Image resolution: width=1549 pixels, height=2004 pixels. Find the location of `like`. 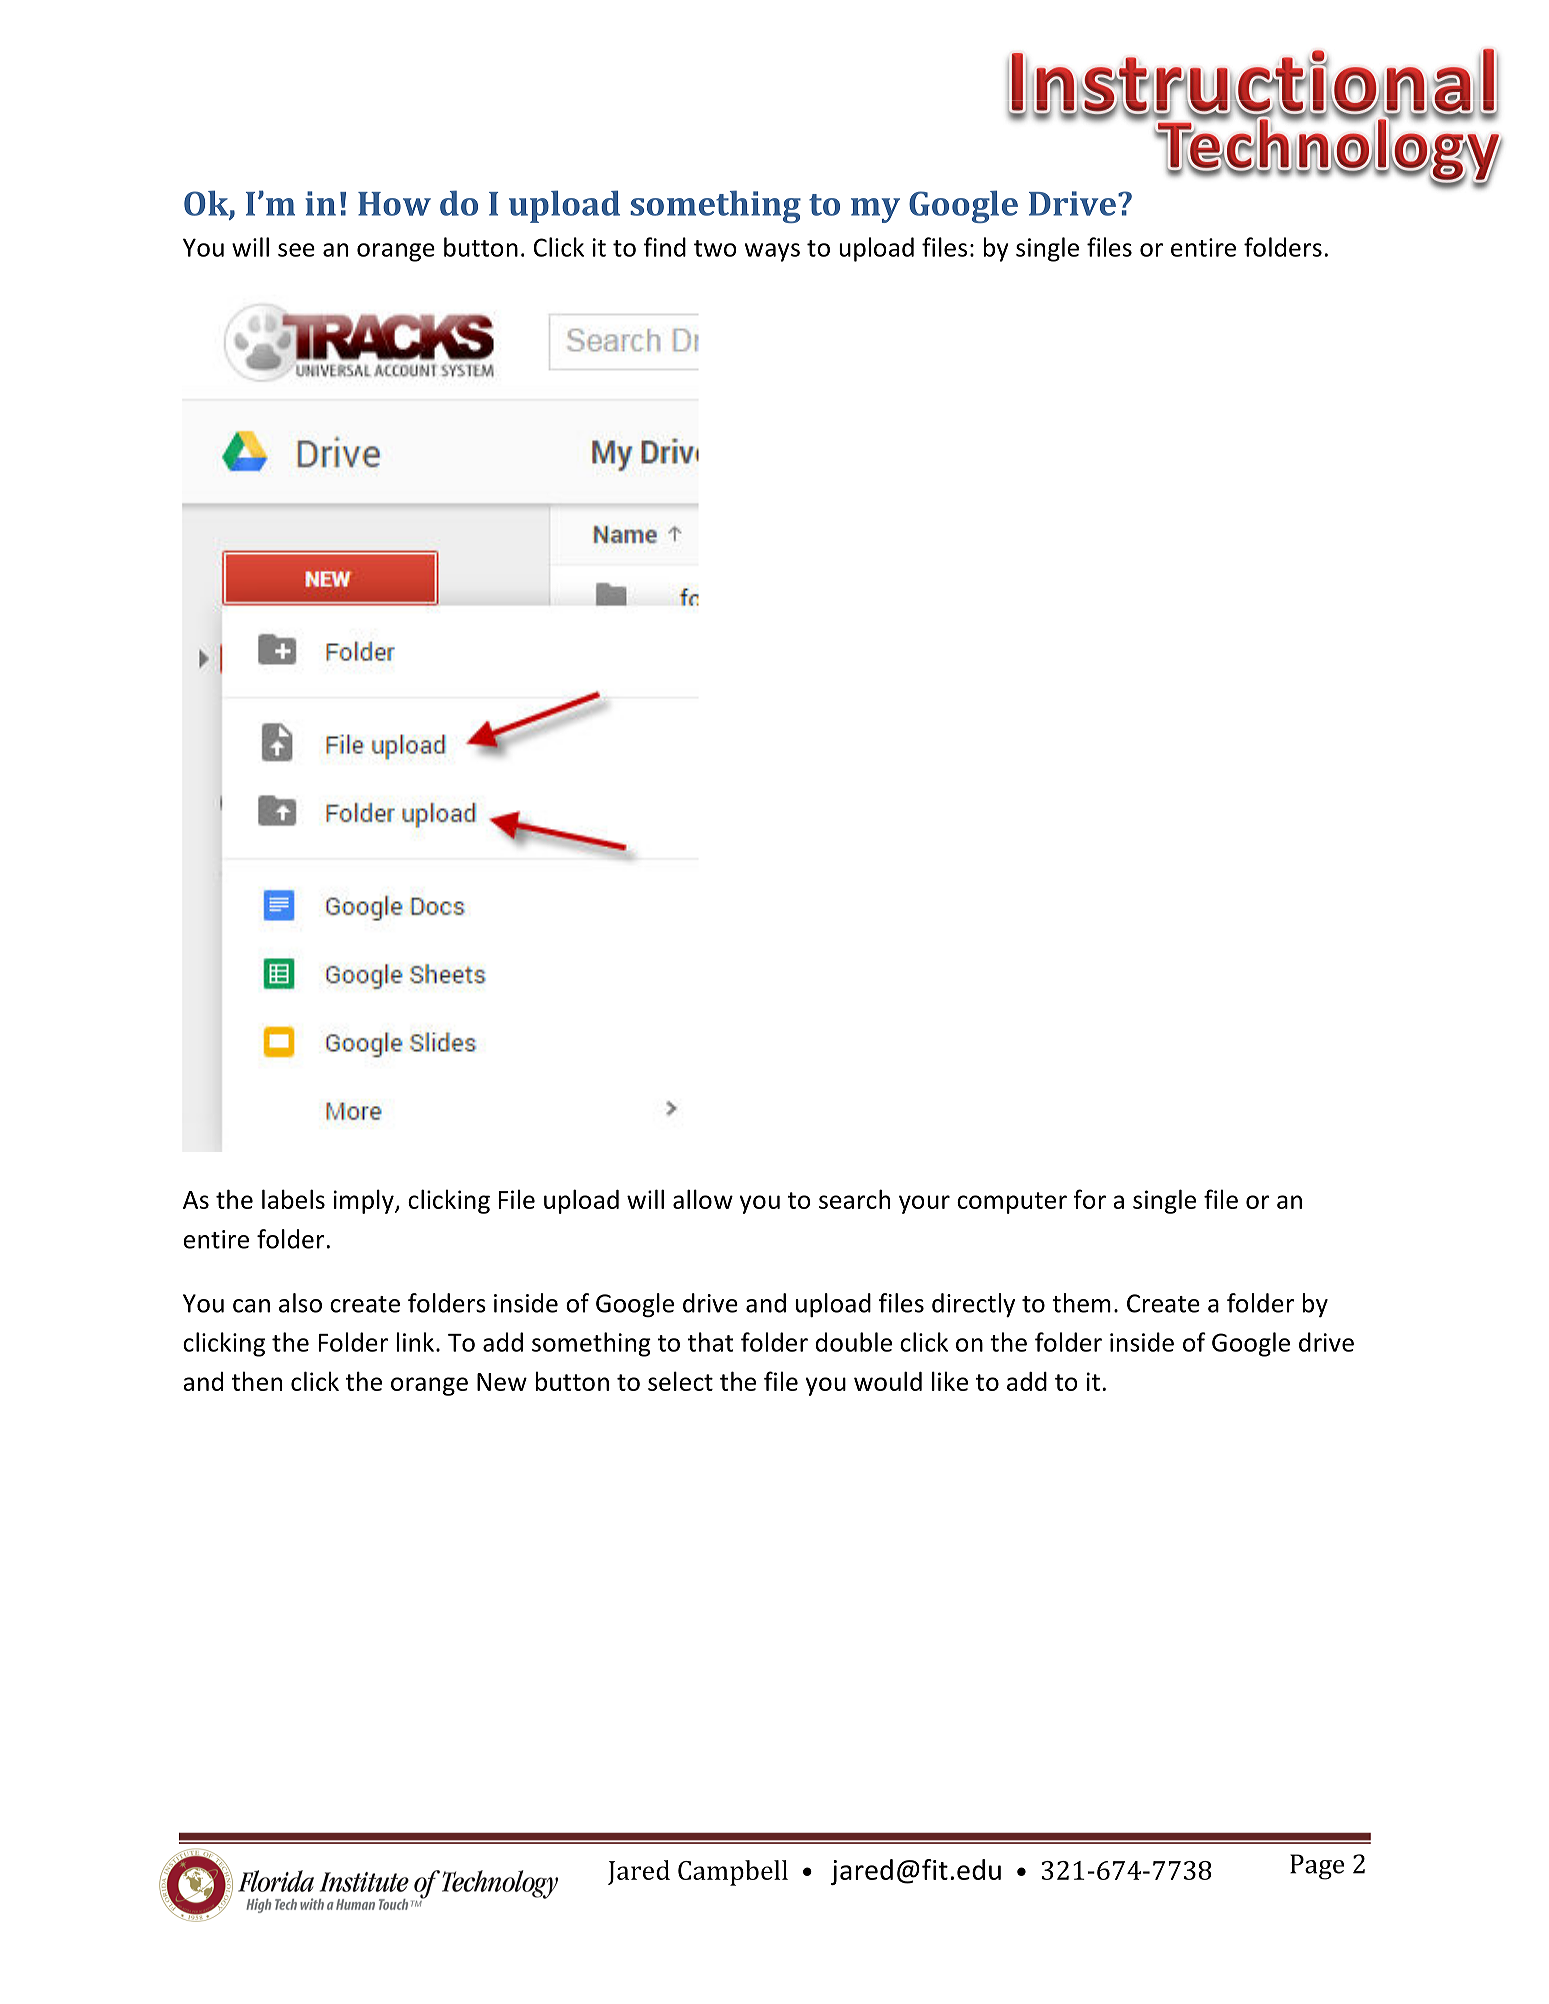

like is located at coordinates (950, 1381).
